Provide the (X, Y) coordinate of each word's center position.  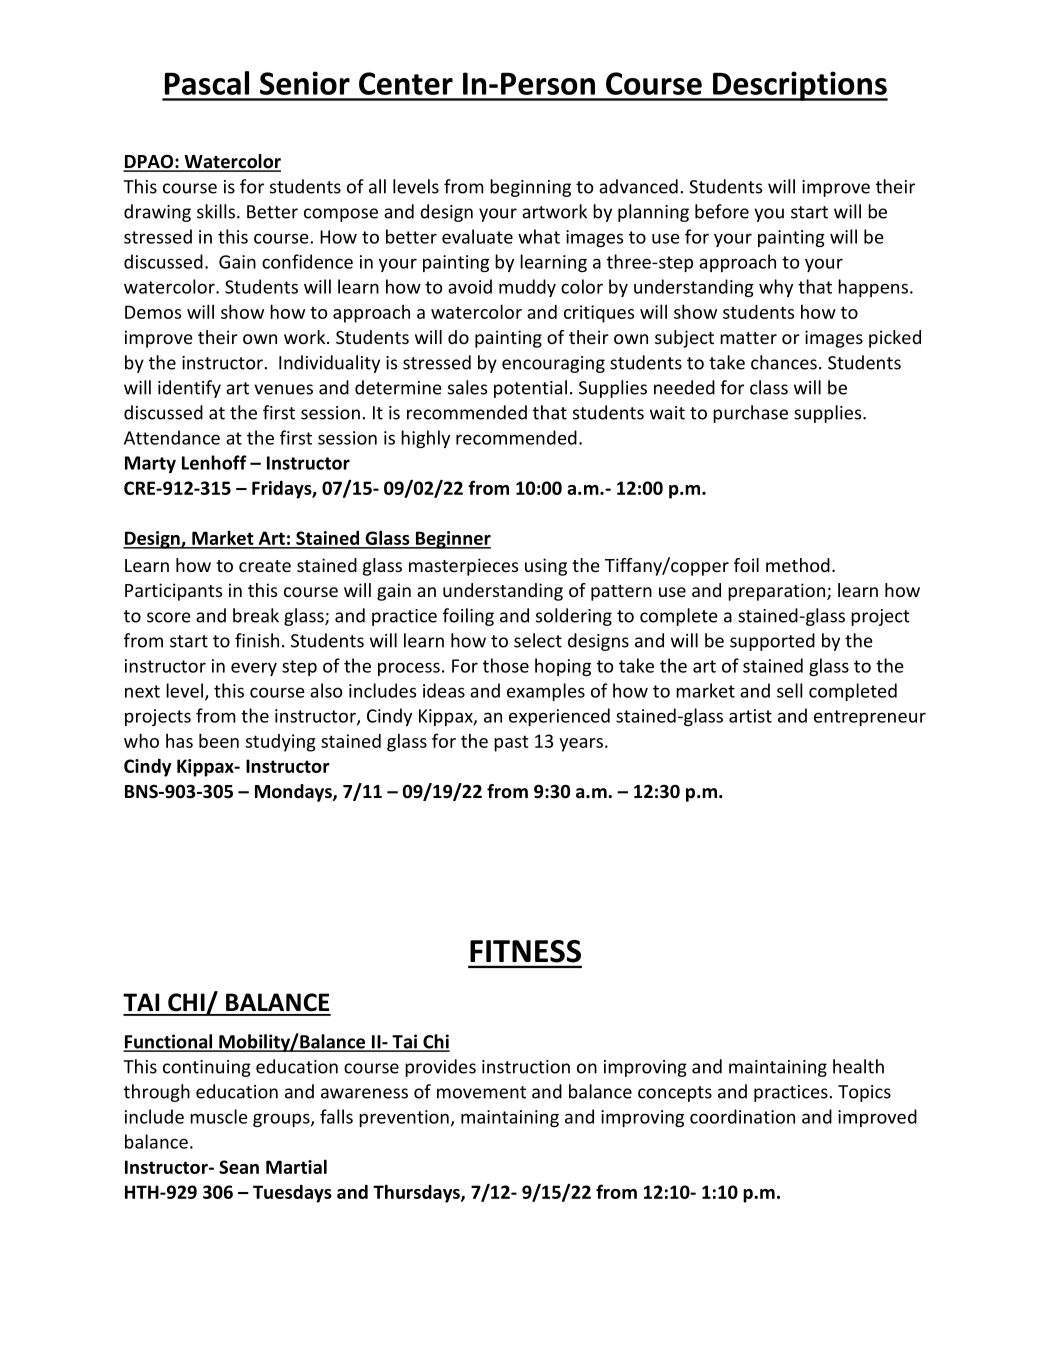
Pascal (207, 83)
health (858, 1066)
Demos (153, 312)
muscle (218, 1116)
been (219, 740)
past (511, 743)
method (798, 565)
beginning (530, 188)
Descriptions (799, 86)
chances (784, 362)
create (265, 566)
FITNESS (525, 951)
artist (750, 716)
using (546, 567)
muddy (527, 288)
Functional (169, 1042)
